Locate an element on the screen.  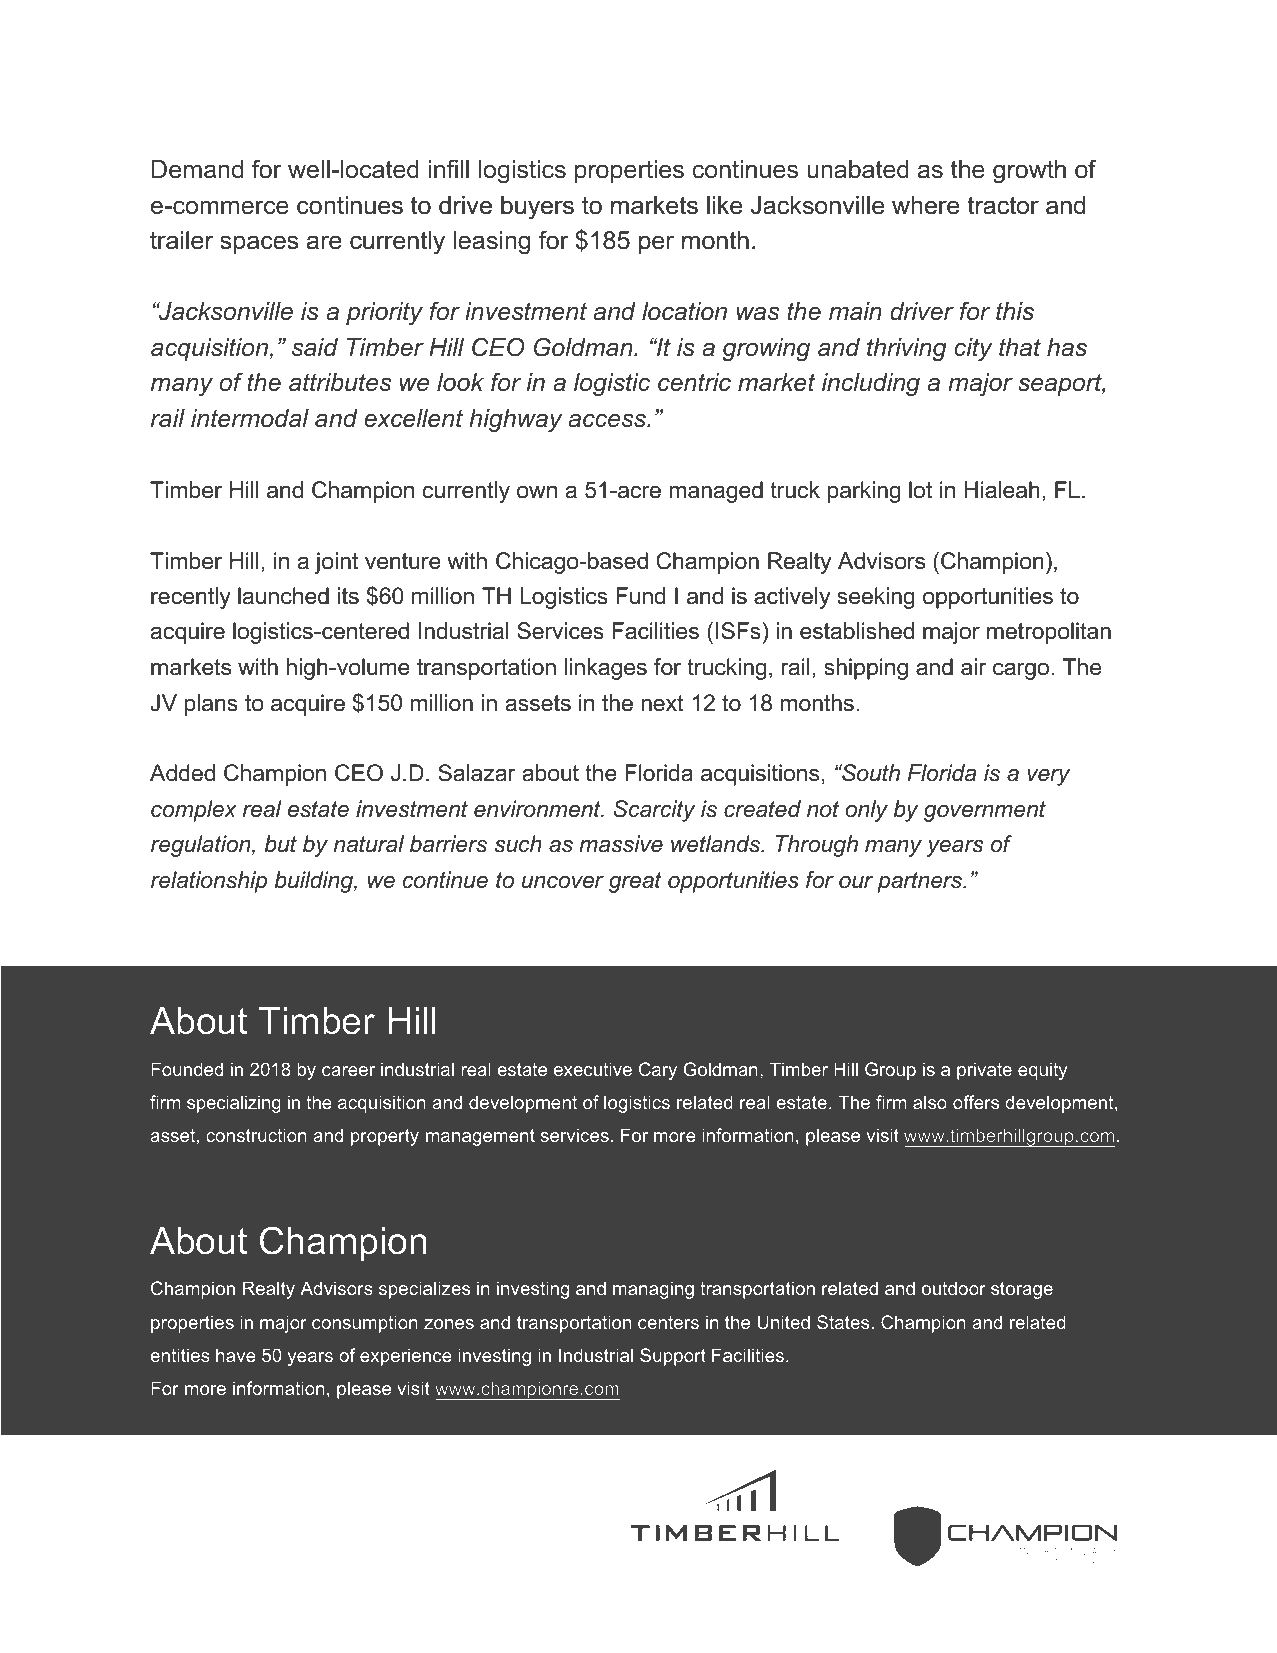
great is located at coordinates (635, 882).
